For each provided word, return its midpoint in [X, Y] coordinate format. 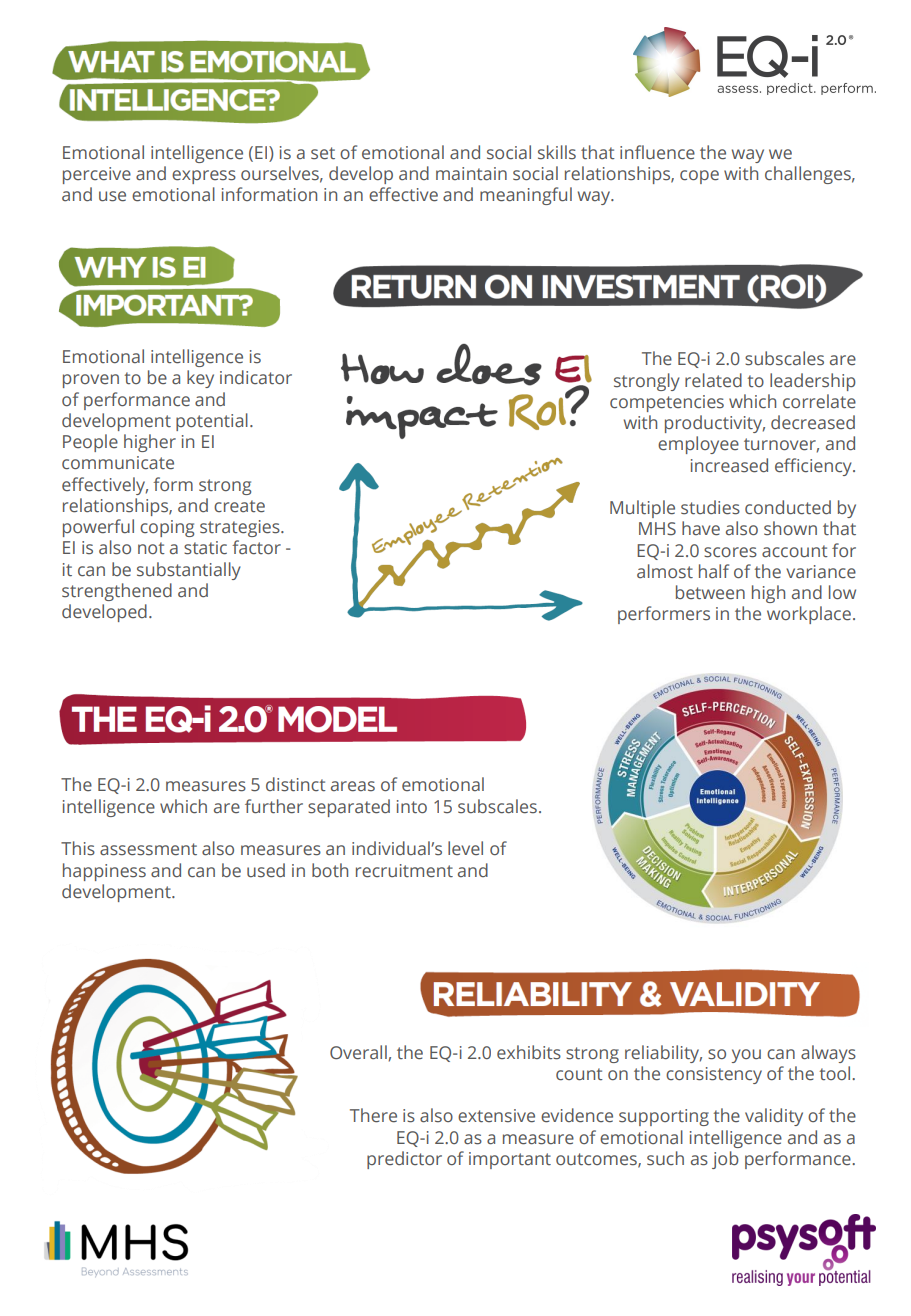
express [204, 177]
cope [699, 177]
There [373, 1115]
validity [774, 1117]
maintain [471, 174]
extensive [496, 1116]
